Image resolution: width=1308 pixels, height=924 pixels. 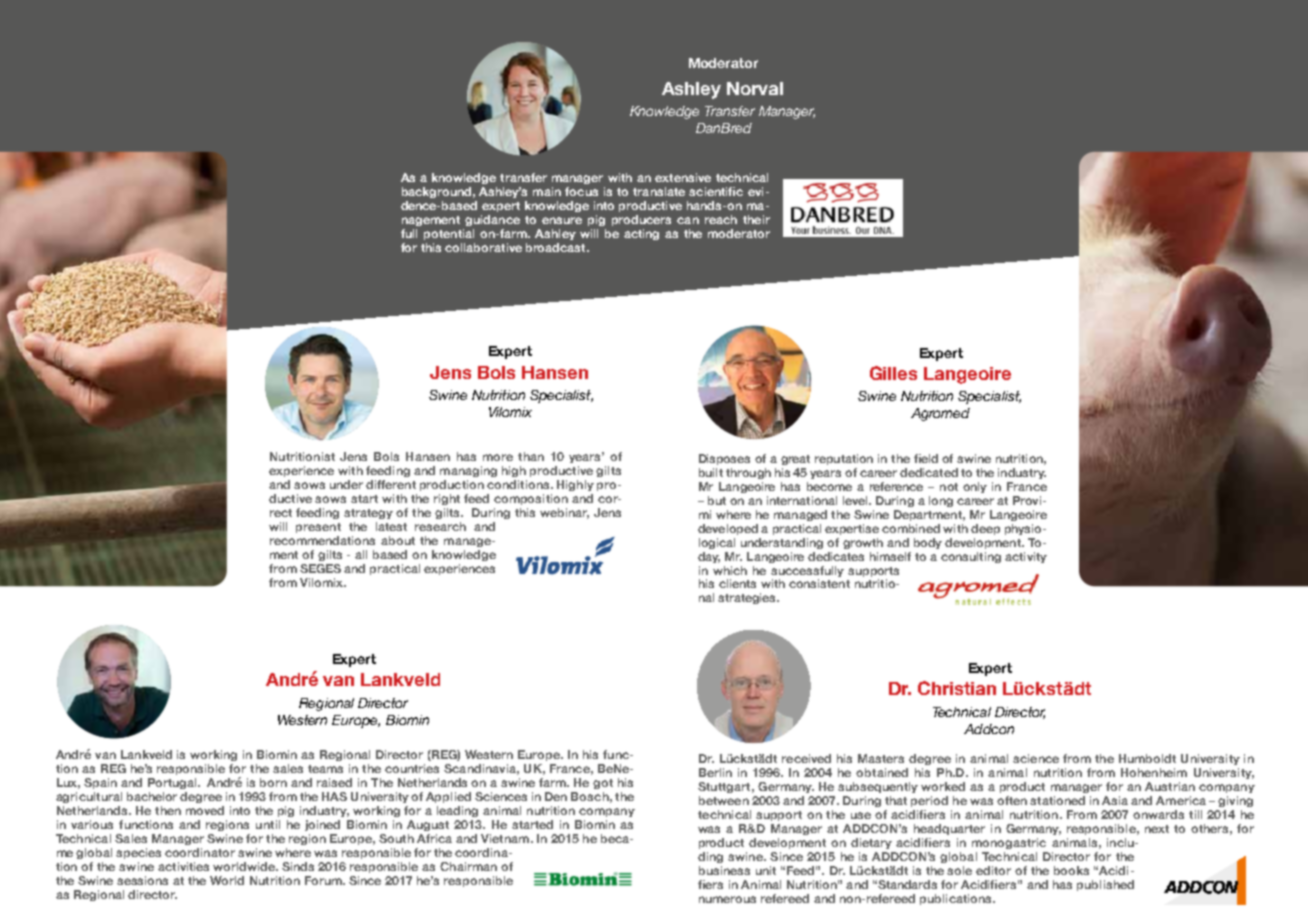 What do you see at coordinates (183, 866) in the document?
I see `activities` at bounding box center [183, 866].
